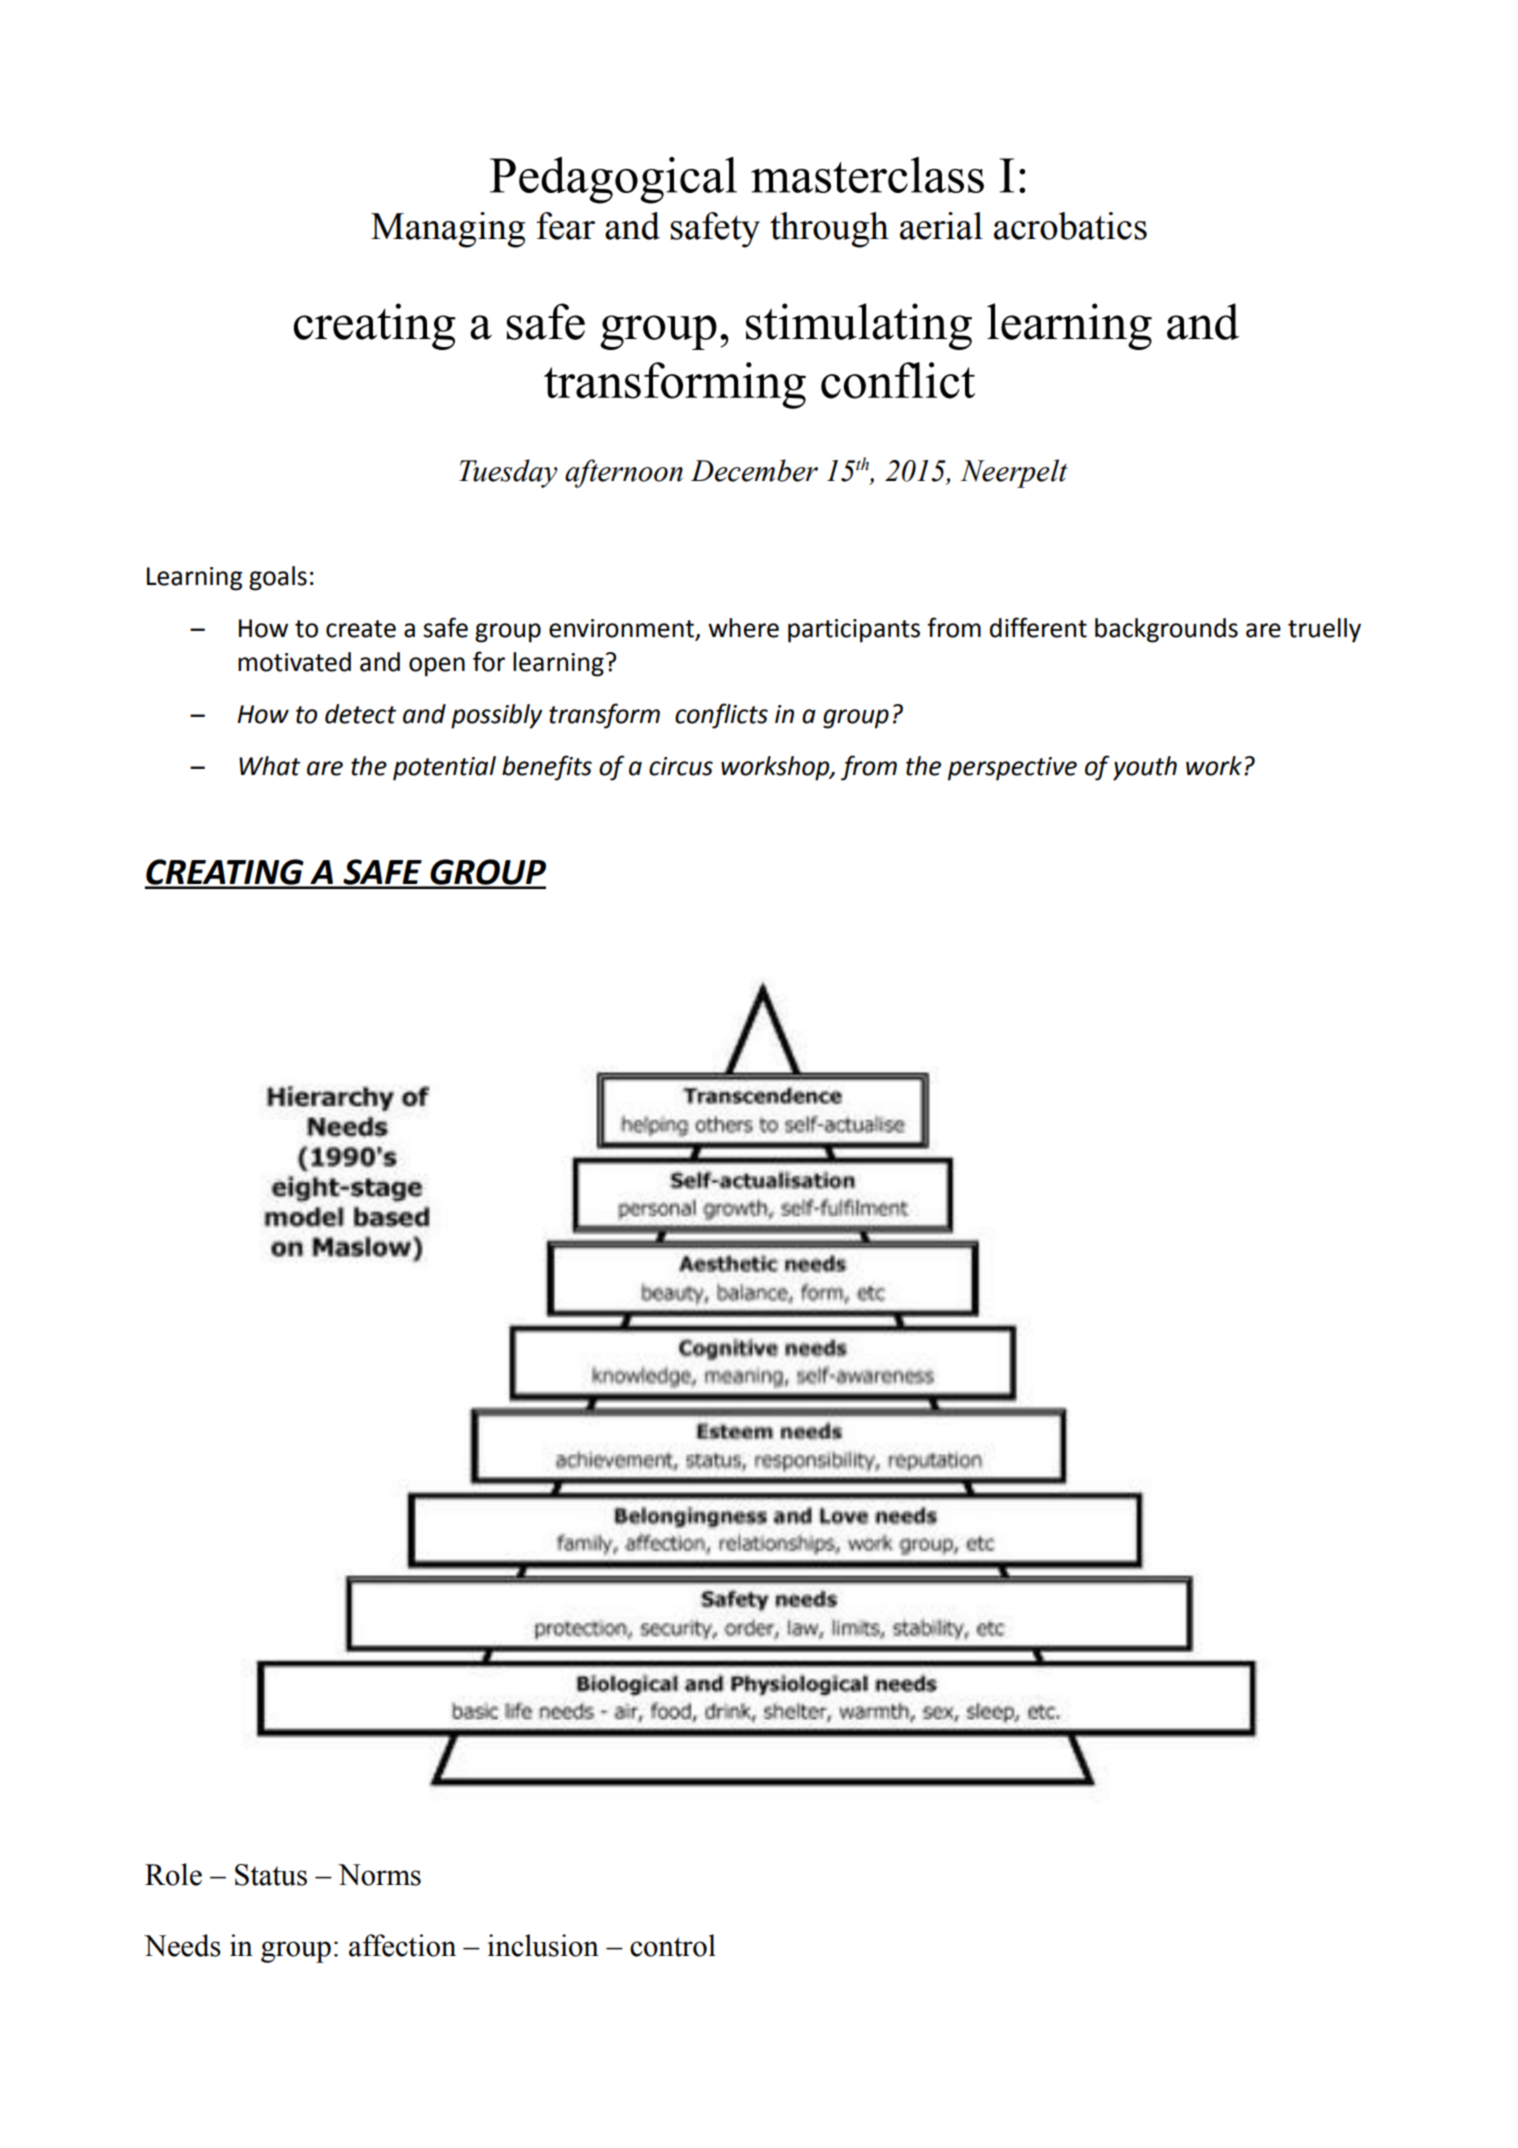 The image size is (1518, 2148). Describe the element at coordinates (1012, 769) in the image. I see `perspective` at that location.
